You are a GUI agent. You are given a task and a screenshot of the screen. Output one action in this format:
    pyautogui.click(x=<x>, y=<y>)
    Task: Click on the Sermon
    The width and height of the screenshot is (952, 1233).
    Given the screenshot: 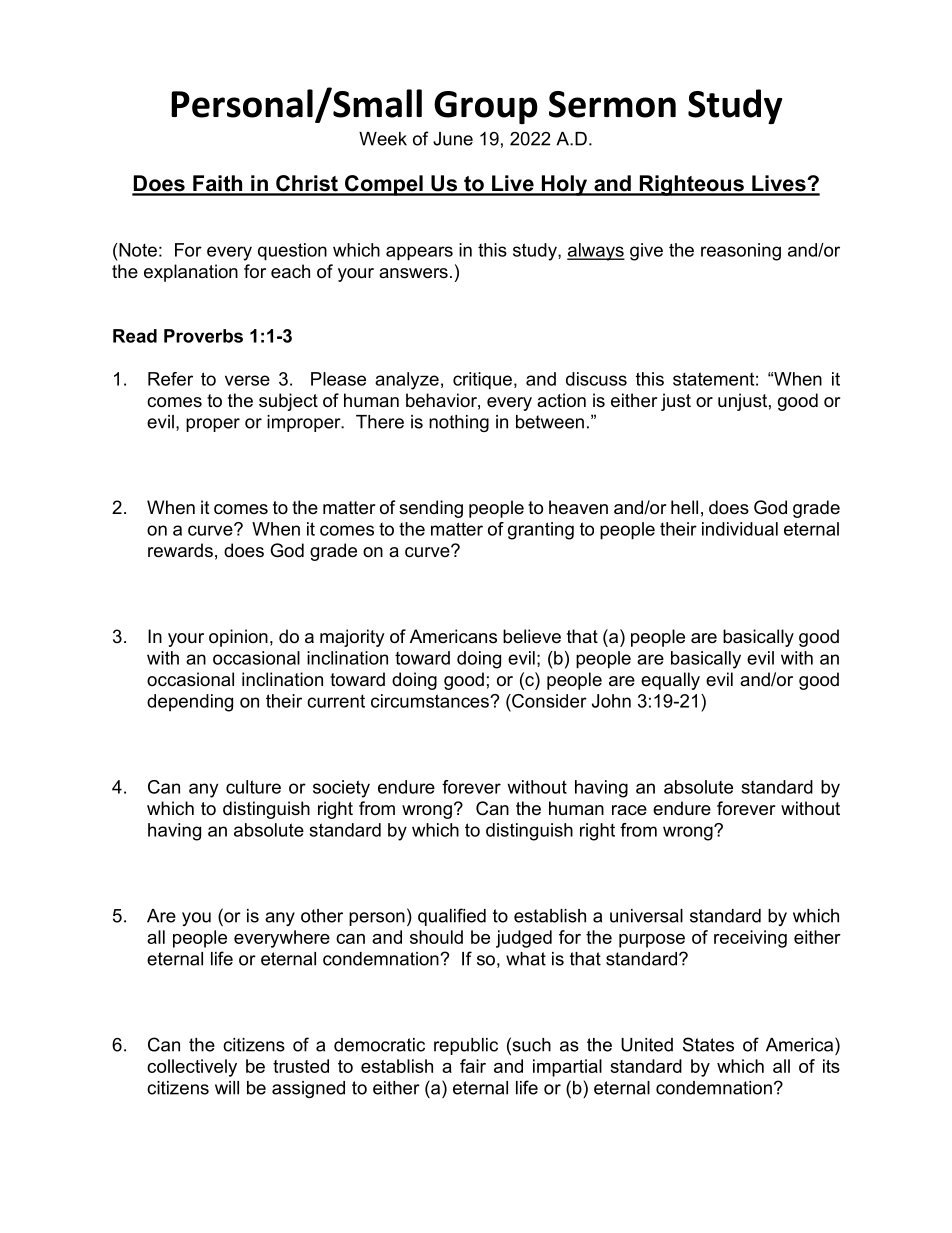 What is the action you would take?
    pyautogui.click(x=612, y=104)
